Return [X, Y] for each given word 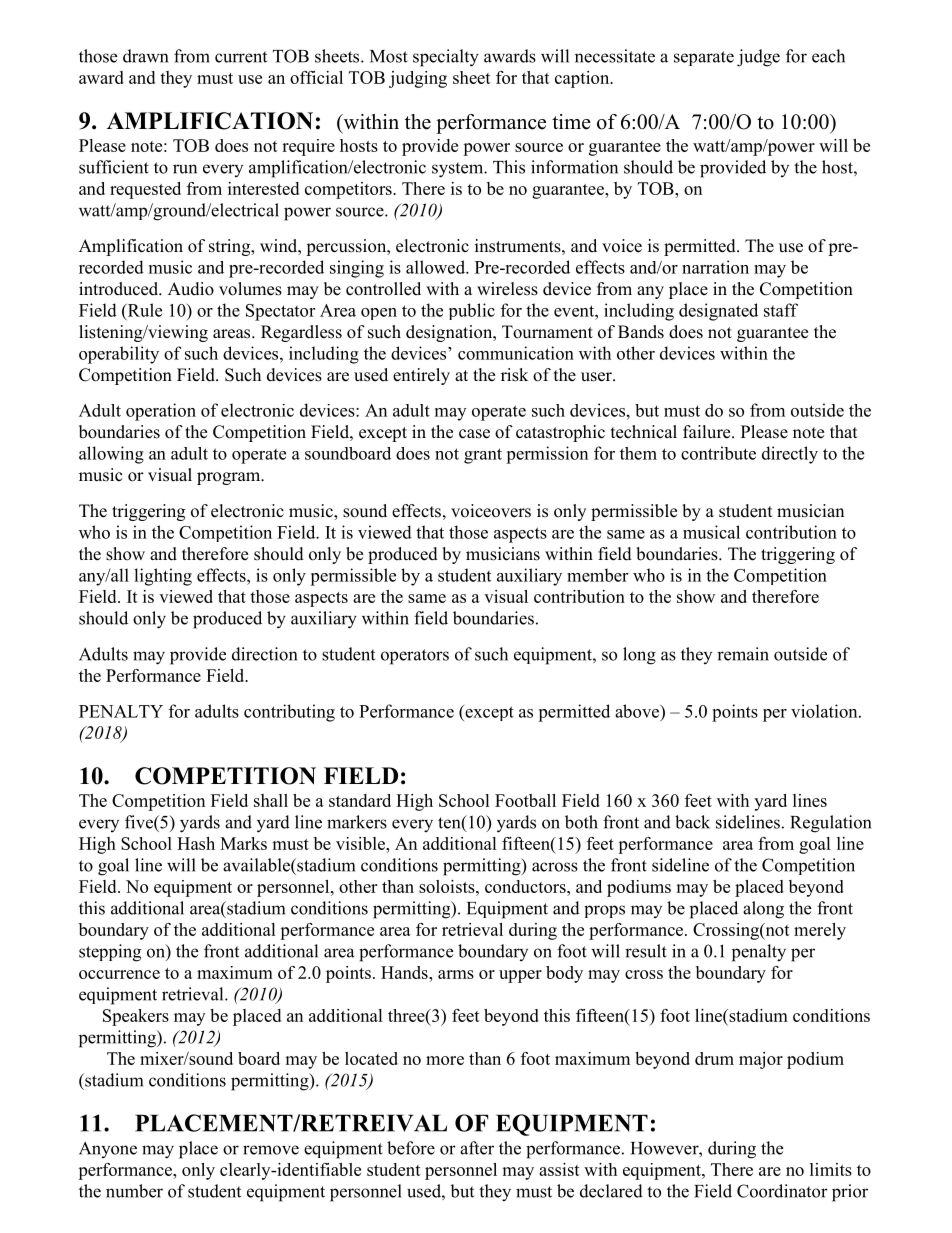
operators [415, 657]
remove [271, 1150]
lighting [163, 577]
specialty [446, 58]
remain [743, 654]
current [241, 57]
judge [758, 58]
